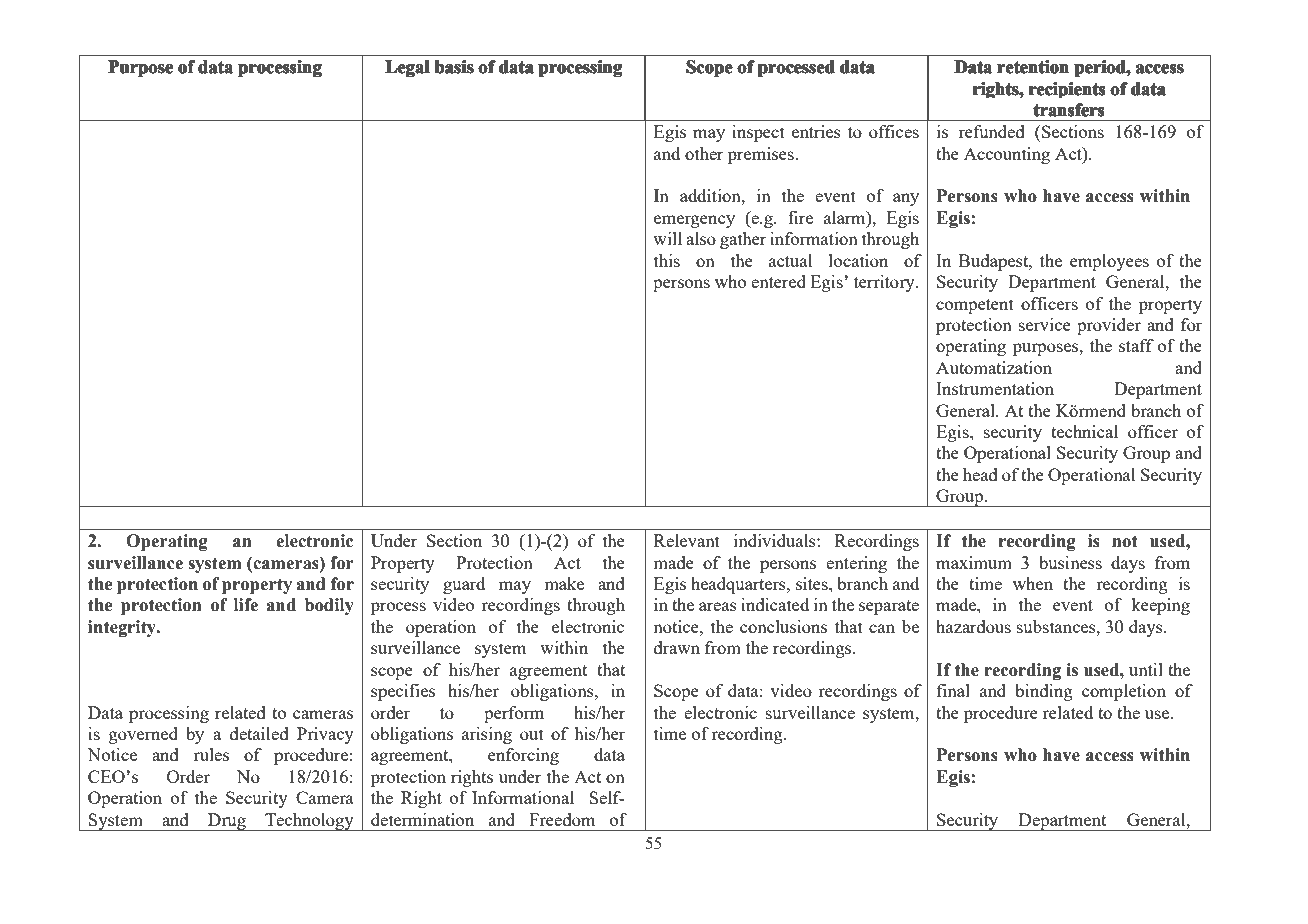 Image resolution: width=1308 pixels, height=924 pixels. I want to click on life, so click(246, 605).
